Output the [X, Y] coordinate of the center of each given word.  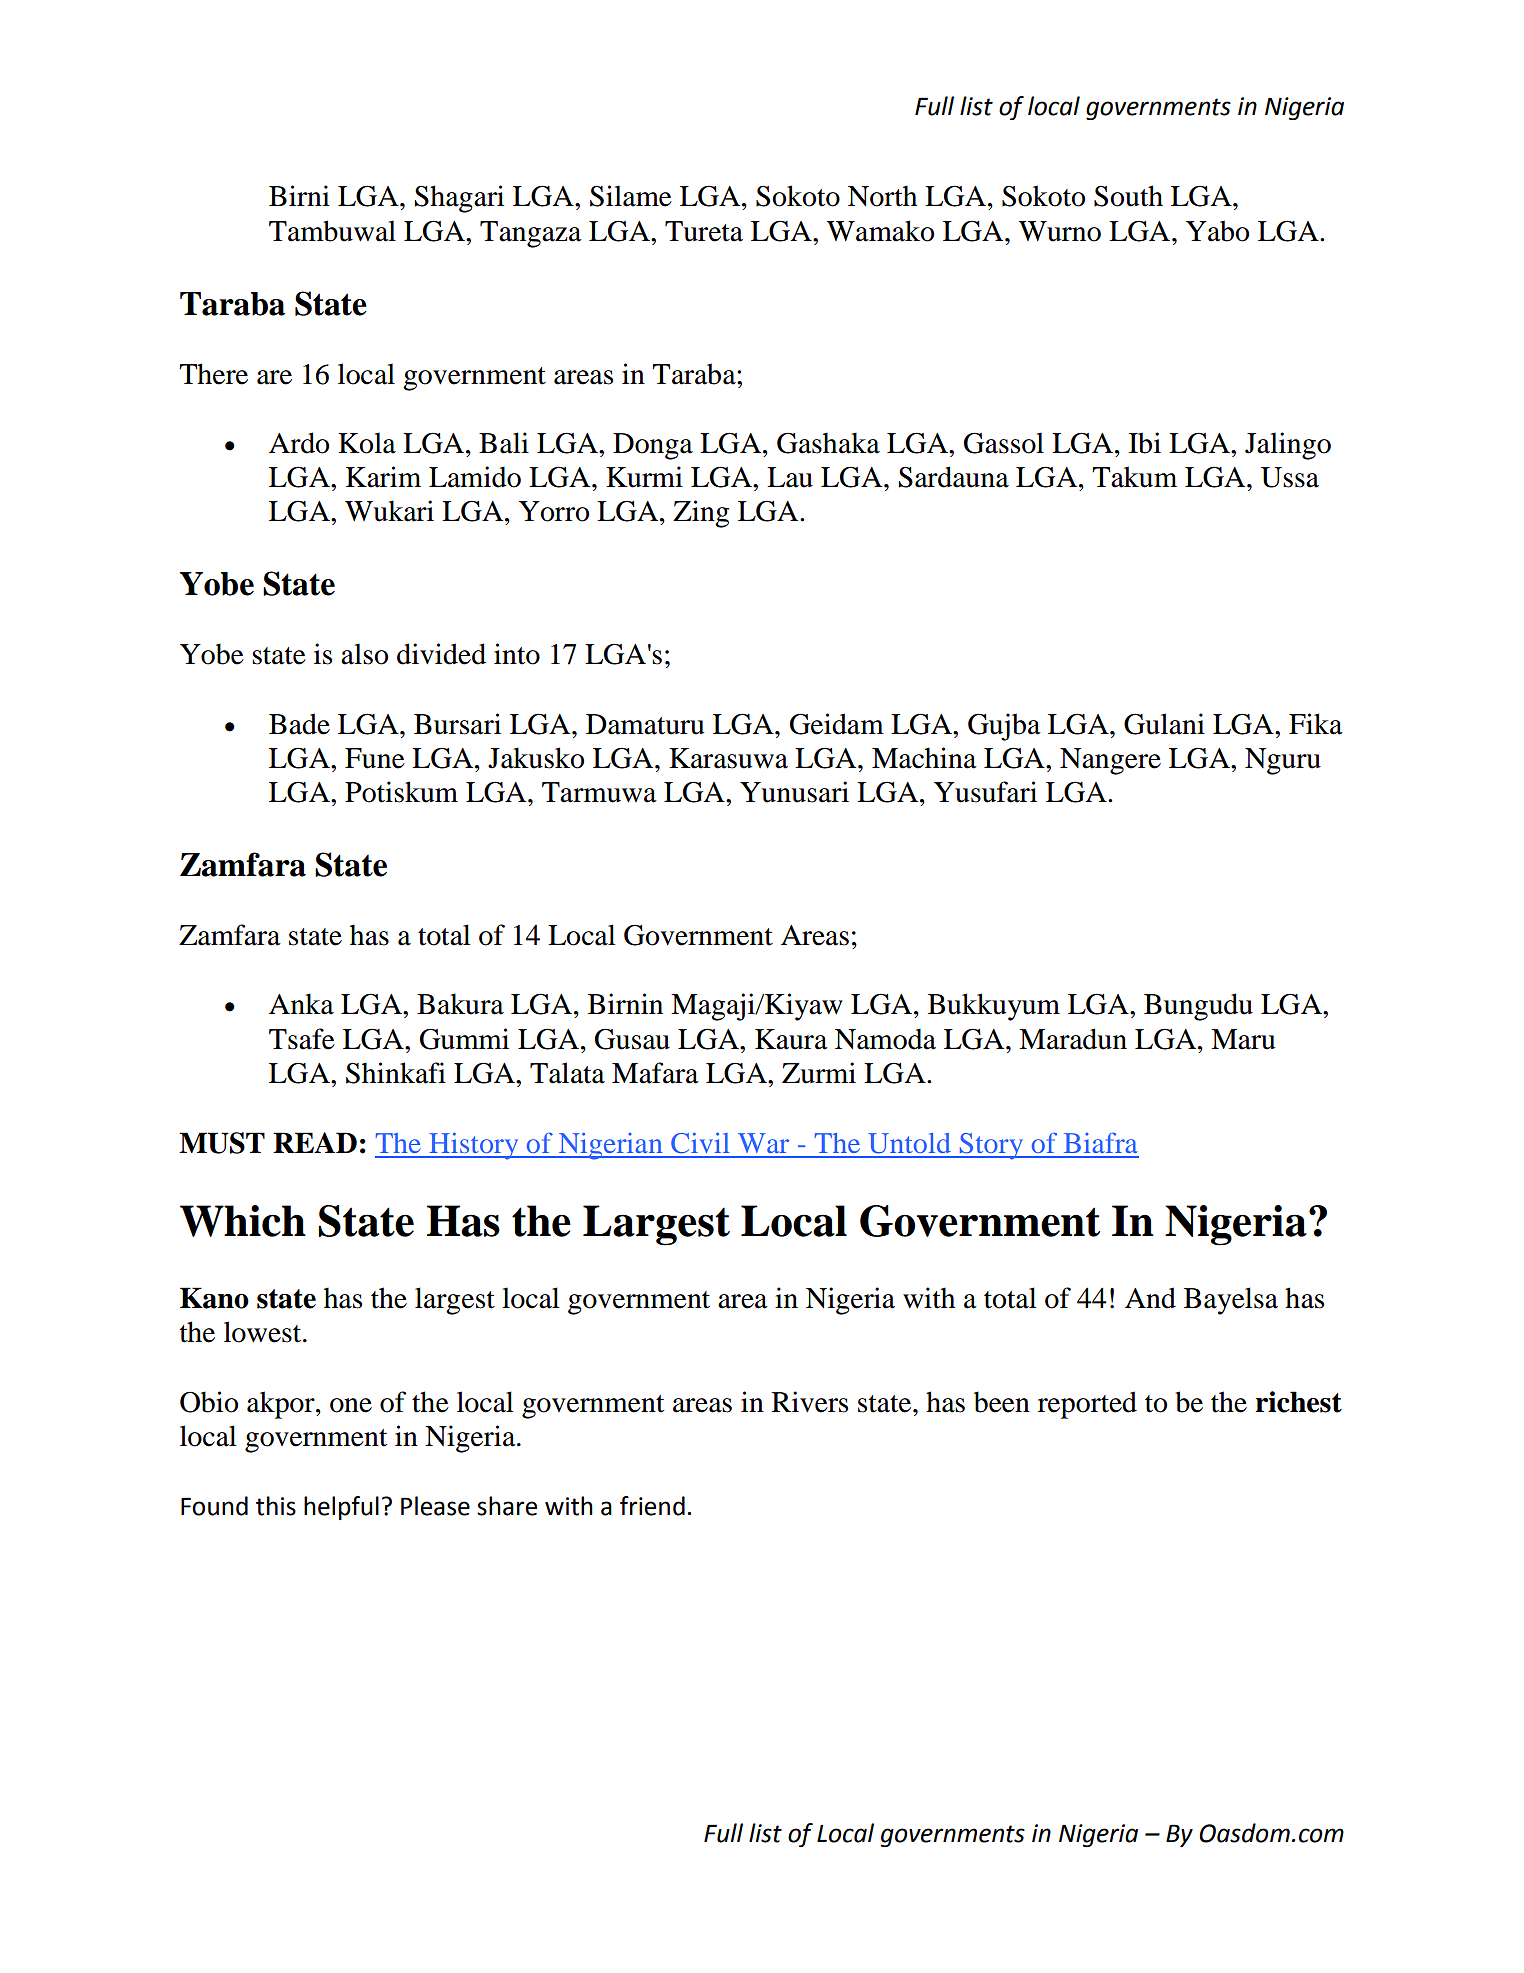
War [763, 1143]
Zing [701, 514]
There [213, 374]
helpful [341, 1508]
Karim [383, 477]
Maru [1243, 1039]
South [1128, 196]
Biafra [1101, 1142]
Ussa [1290, 477]
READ [315, 1142]
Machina [924, 758]
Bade [299, 724]
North [882, 196]
